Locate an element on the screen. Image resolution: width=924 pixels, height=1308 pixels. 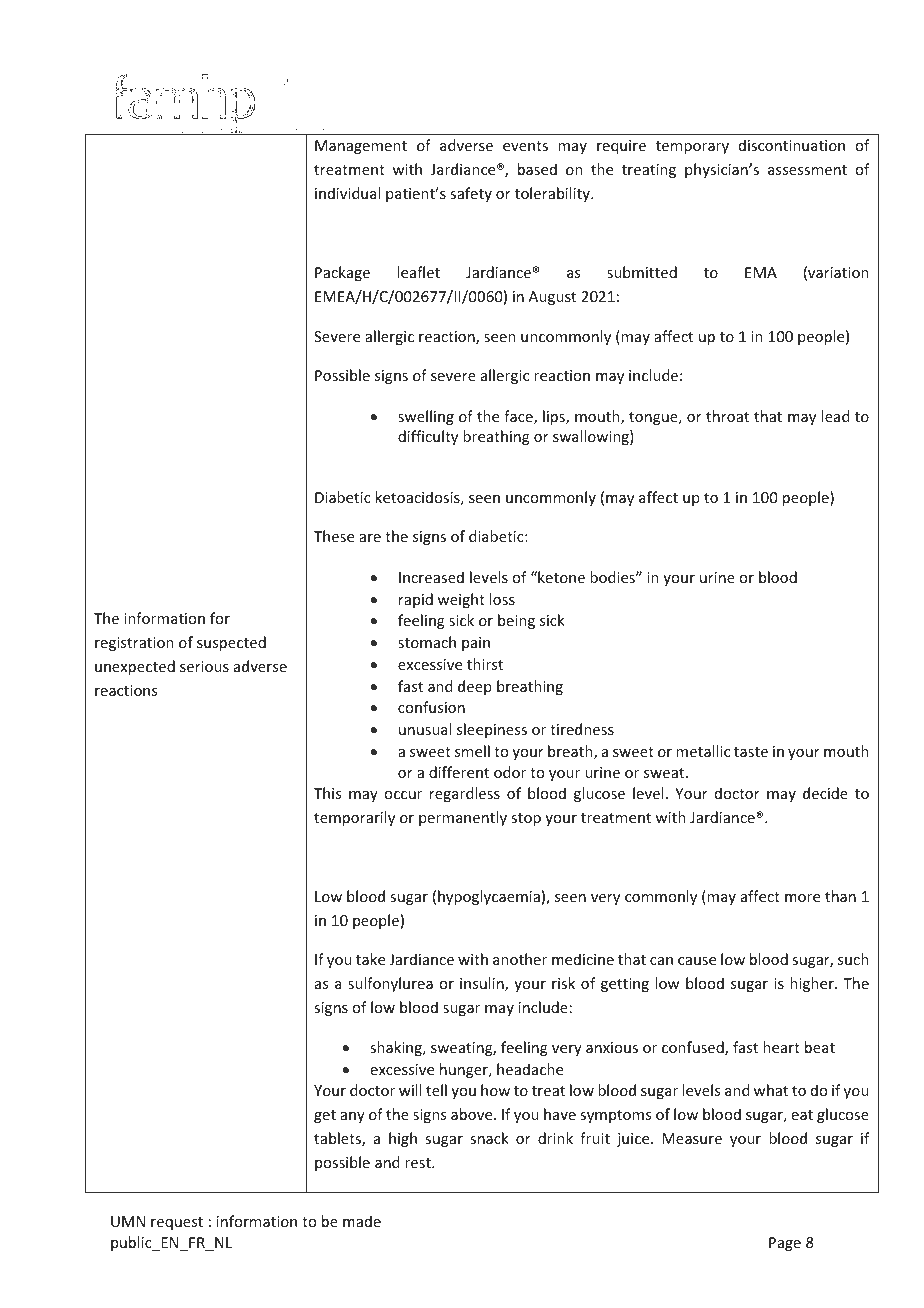
Increased is located at coordinates (431, 577).
